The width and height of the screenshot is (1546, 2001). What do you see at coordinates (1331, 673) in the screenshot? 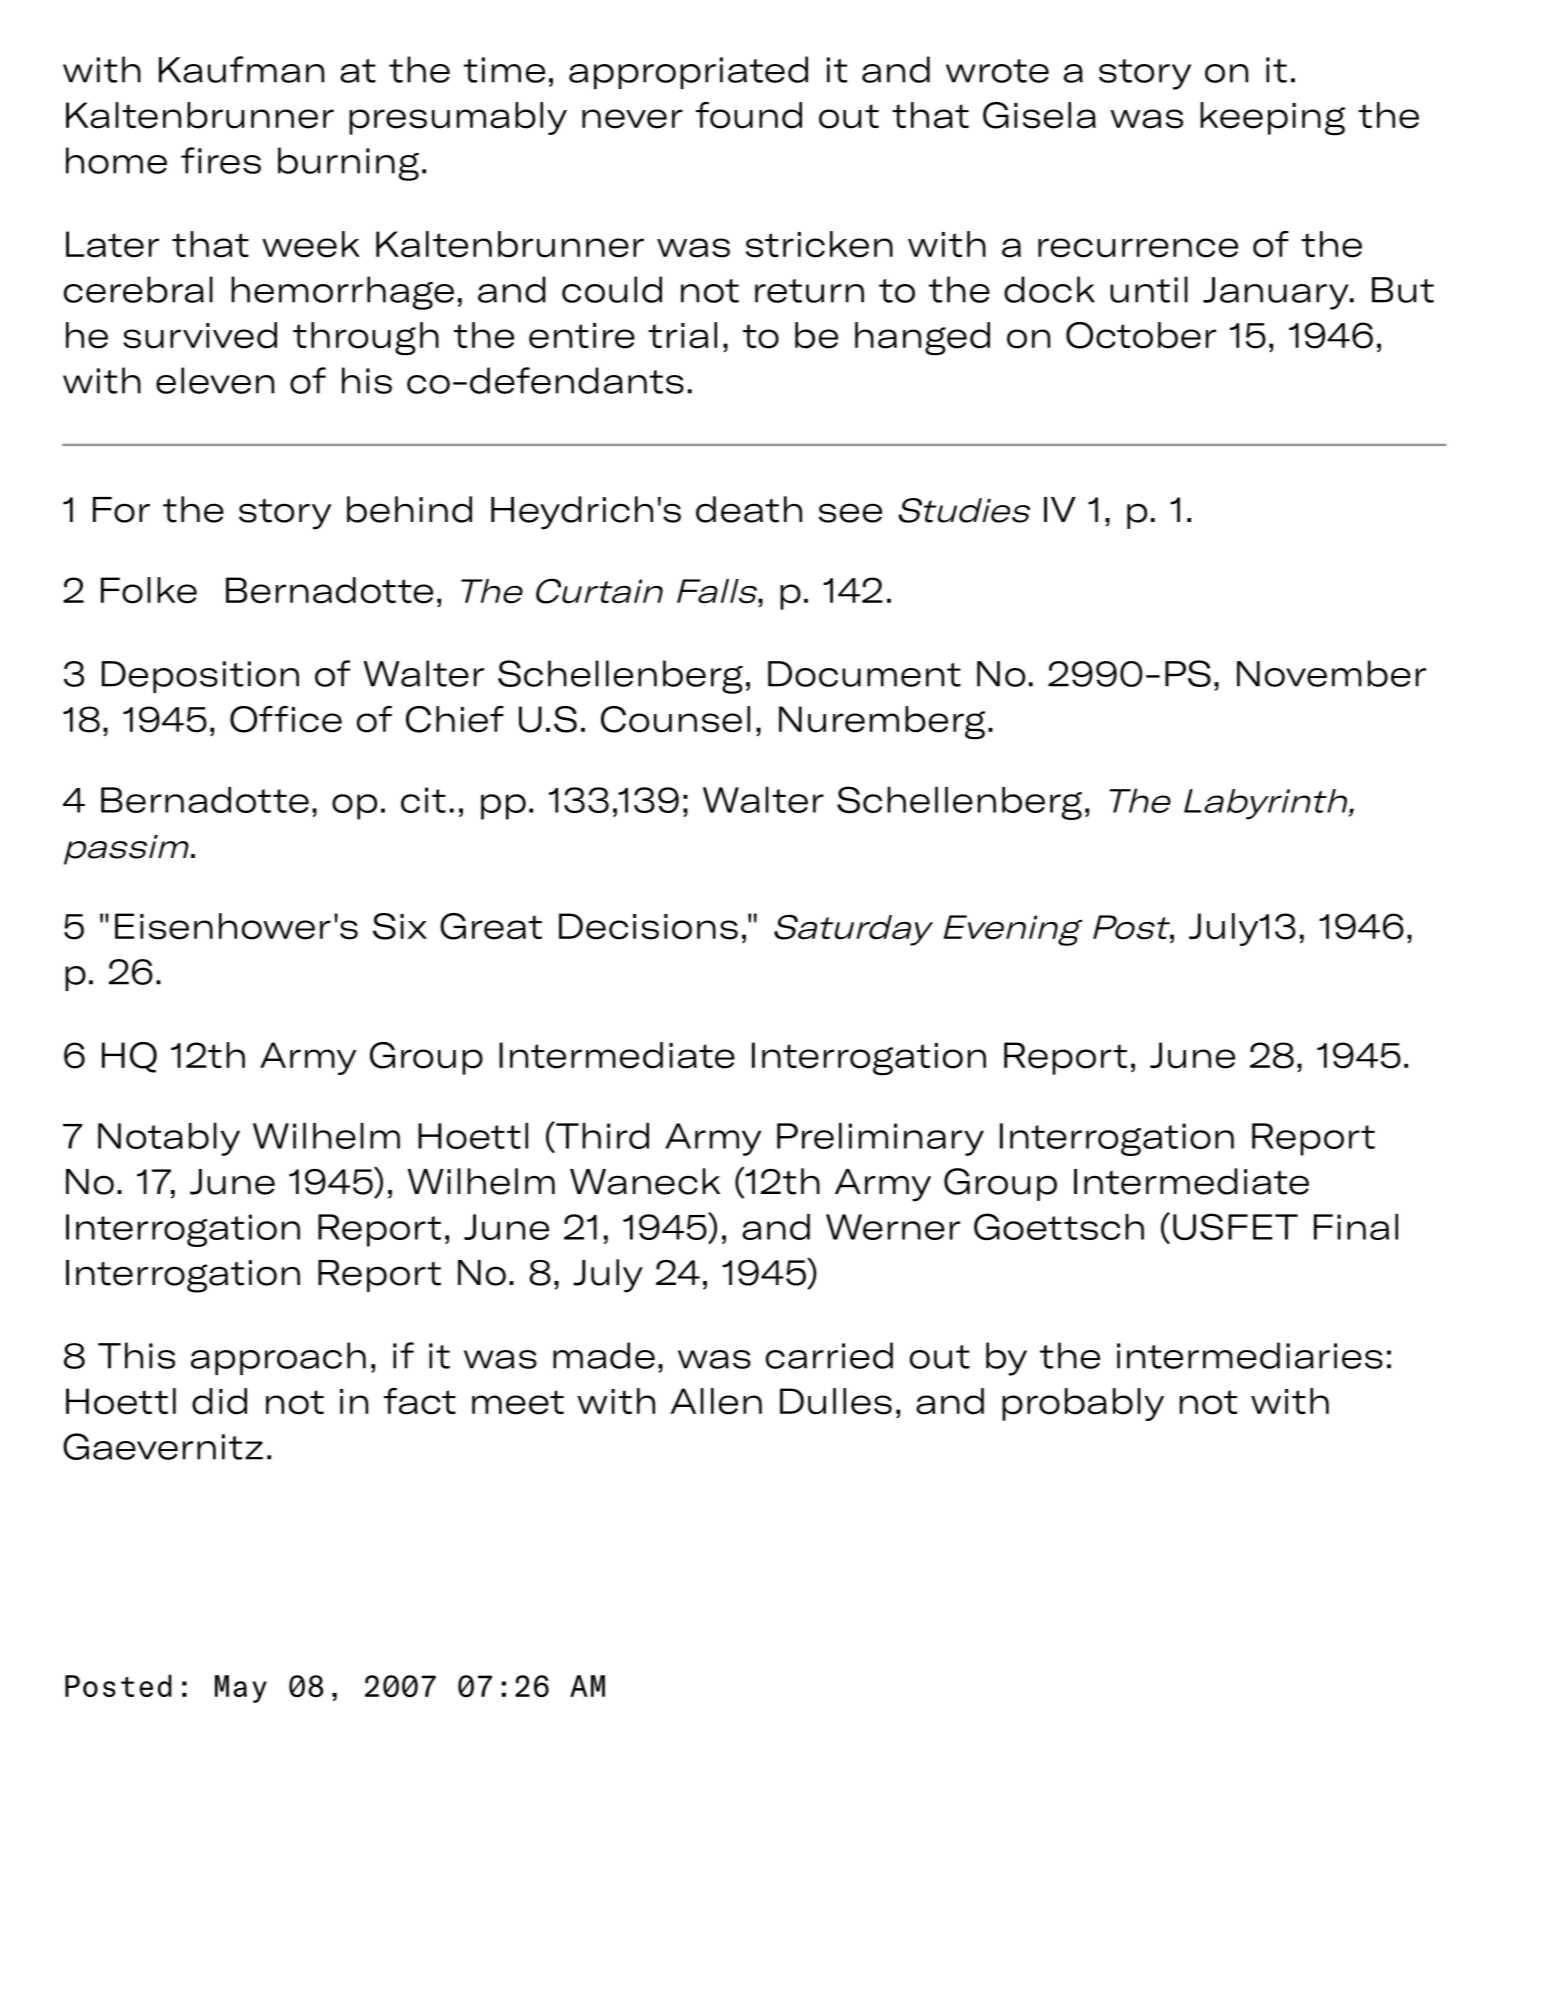
I see `November` at bounding box center [1331, 673].
